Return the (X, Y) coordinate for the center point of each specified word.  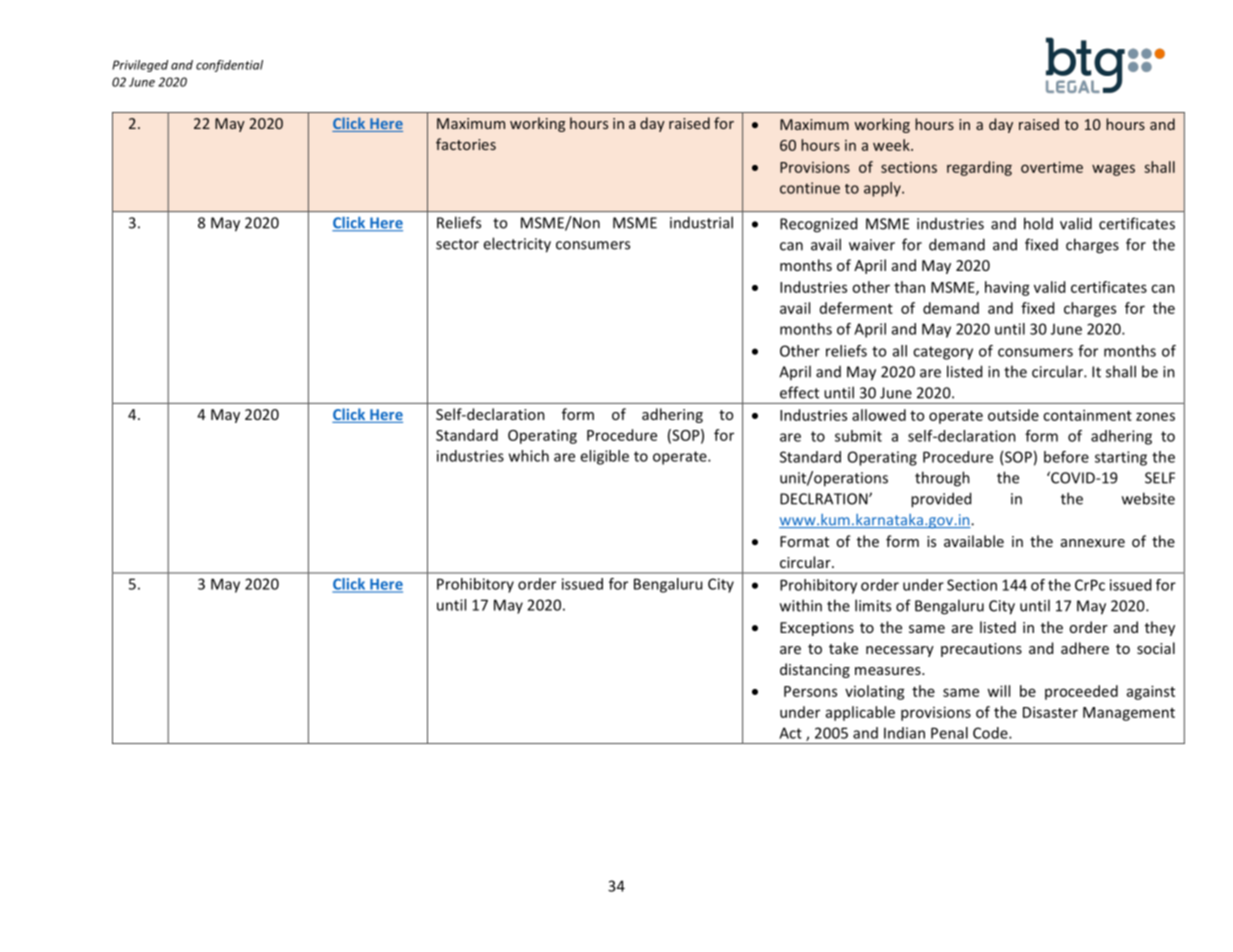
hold (1038, 223)
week (892, 145)
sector (457, 244)
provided (941, 500)
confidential (229, 66)
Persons (810, 691)
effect (799, 392)
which (529, 456)
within (801, 605)
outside (1013, 415)
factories (466, 144)
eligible (604, 457)
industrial (701, 222)
